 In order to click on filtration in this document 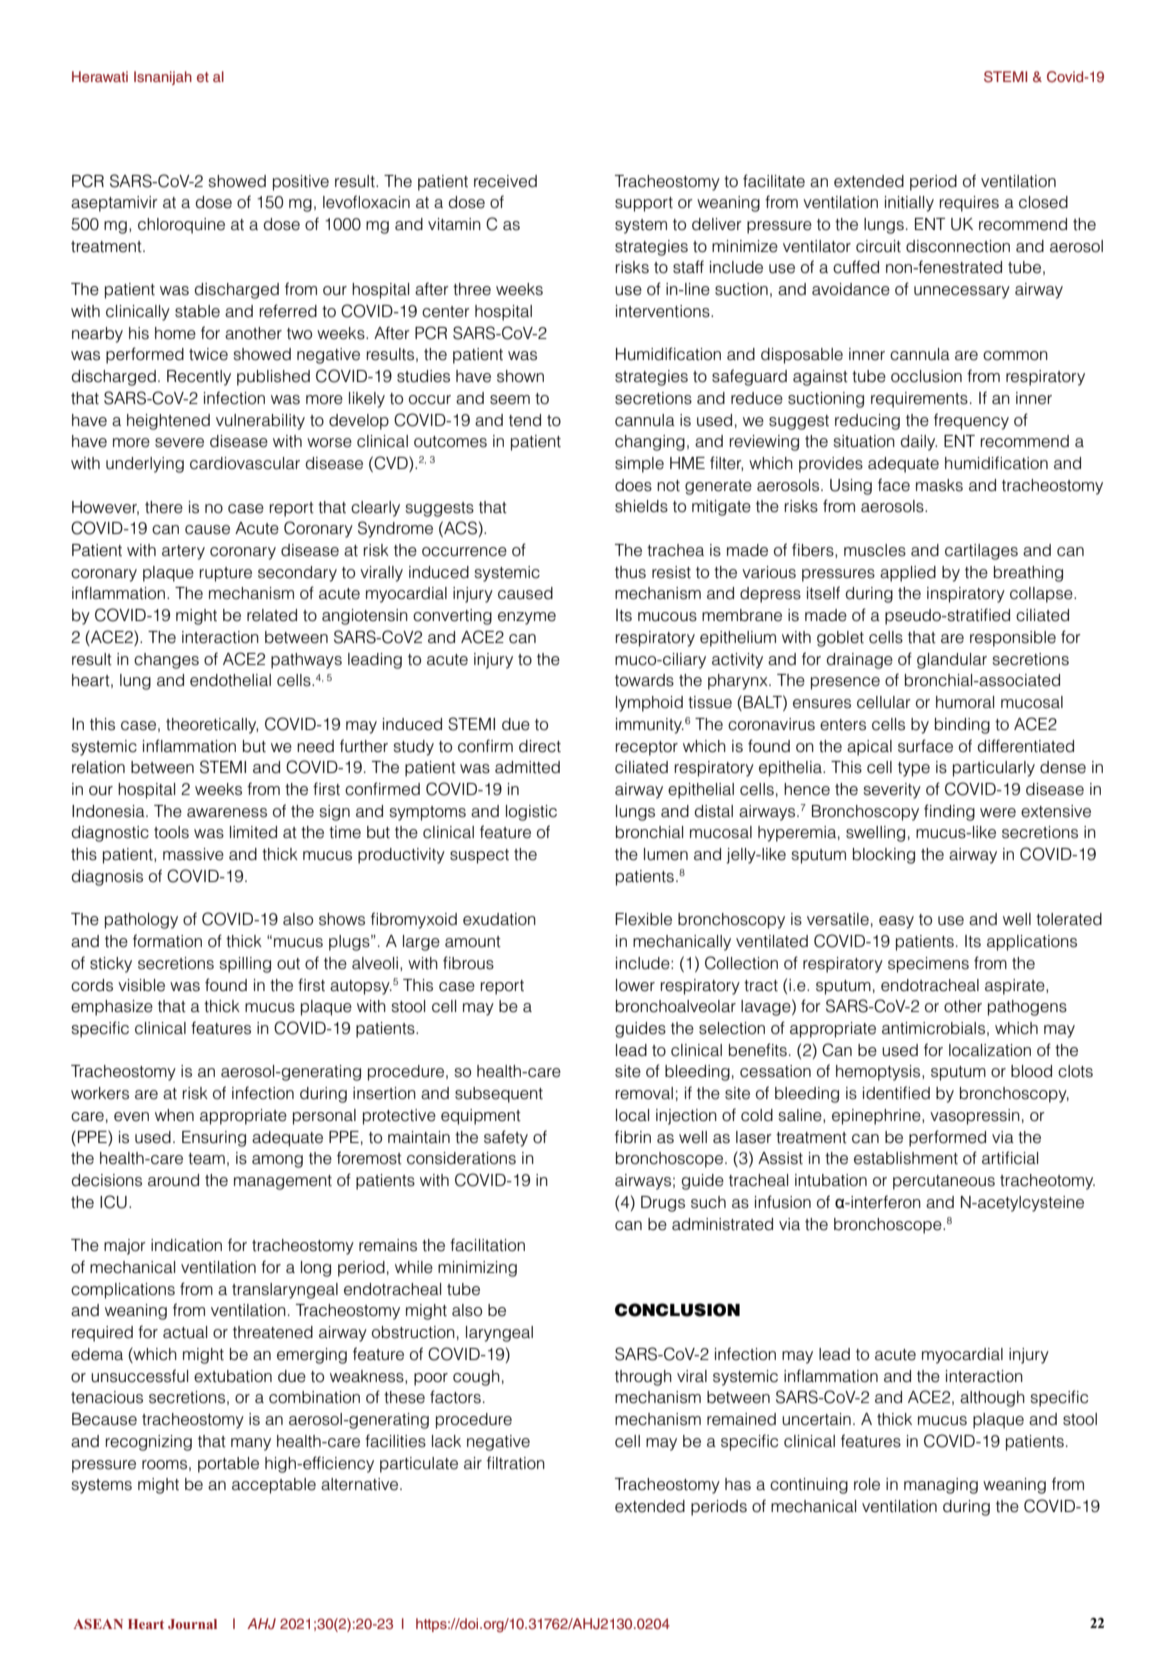, I will do `click(516, 1463)`.
